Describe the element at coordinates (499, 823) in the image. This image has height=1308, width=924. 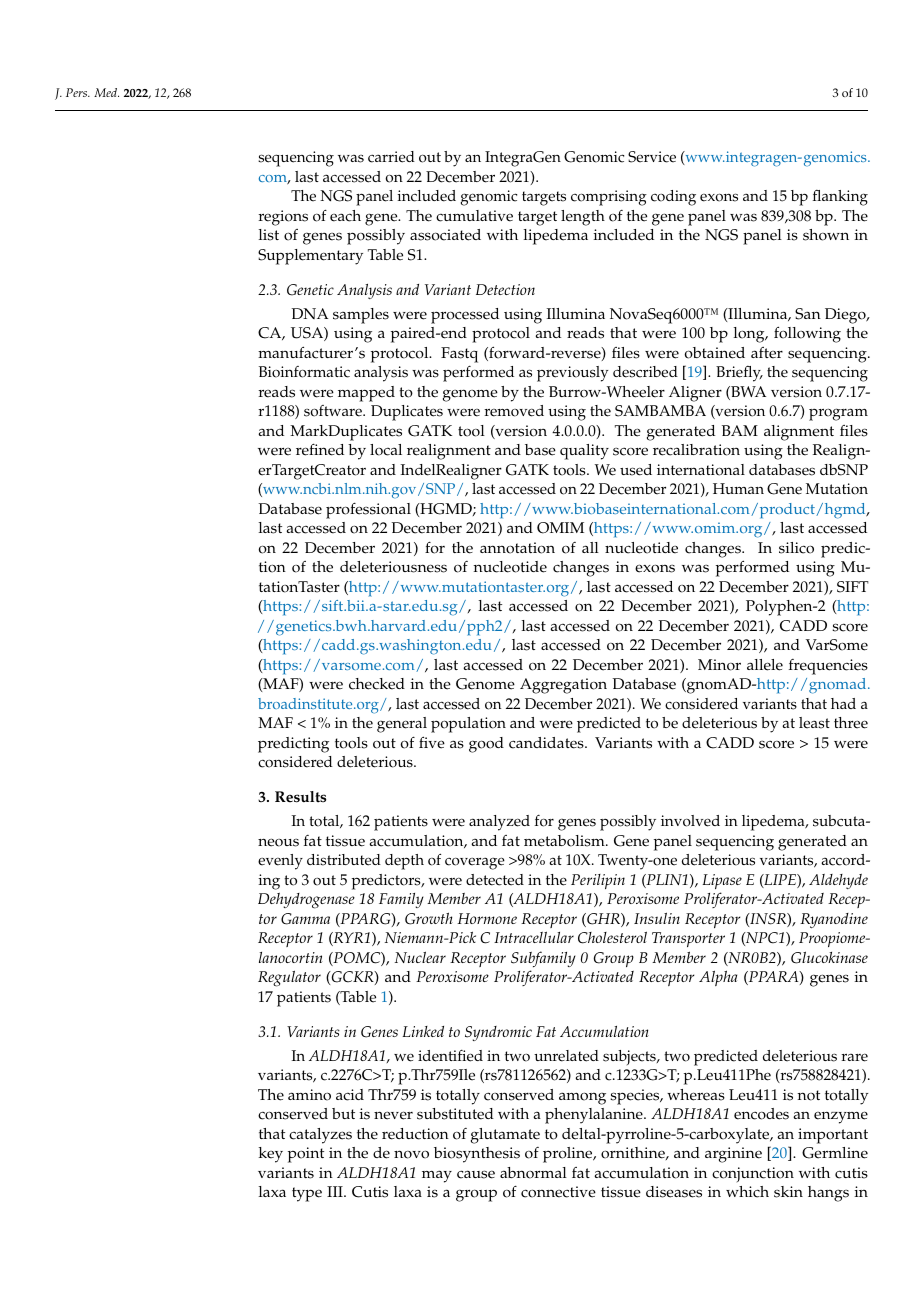
I see `analyzed` at that location.
